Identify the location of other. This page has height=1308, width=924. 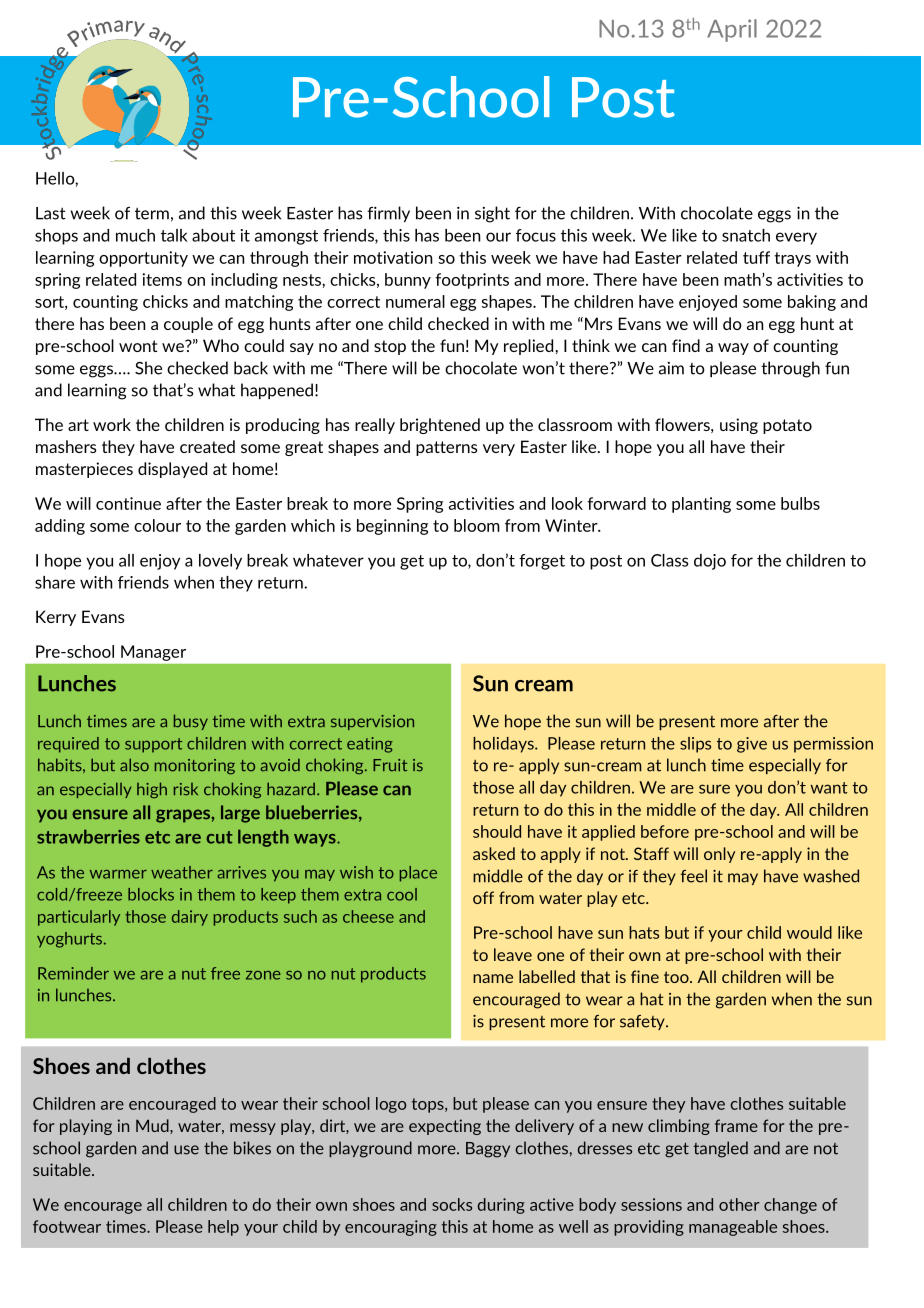
(739, 1204).
